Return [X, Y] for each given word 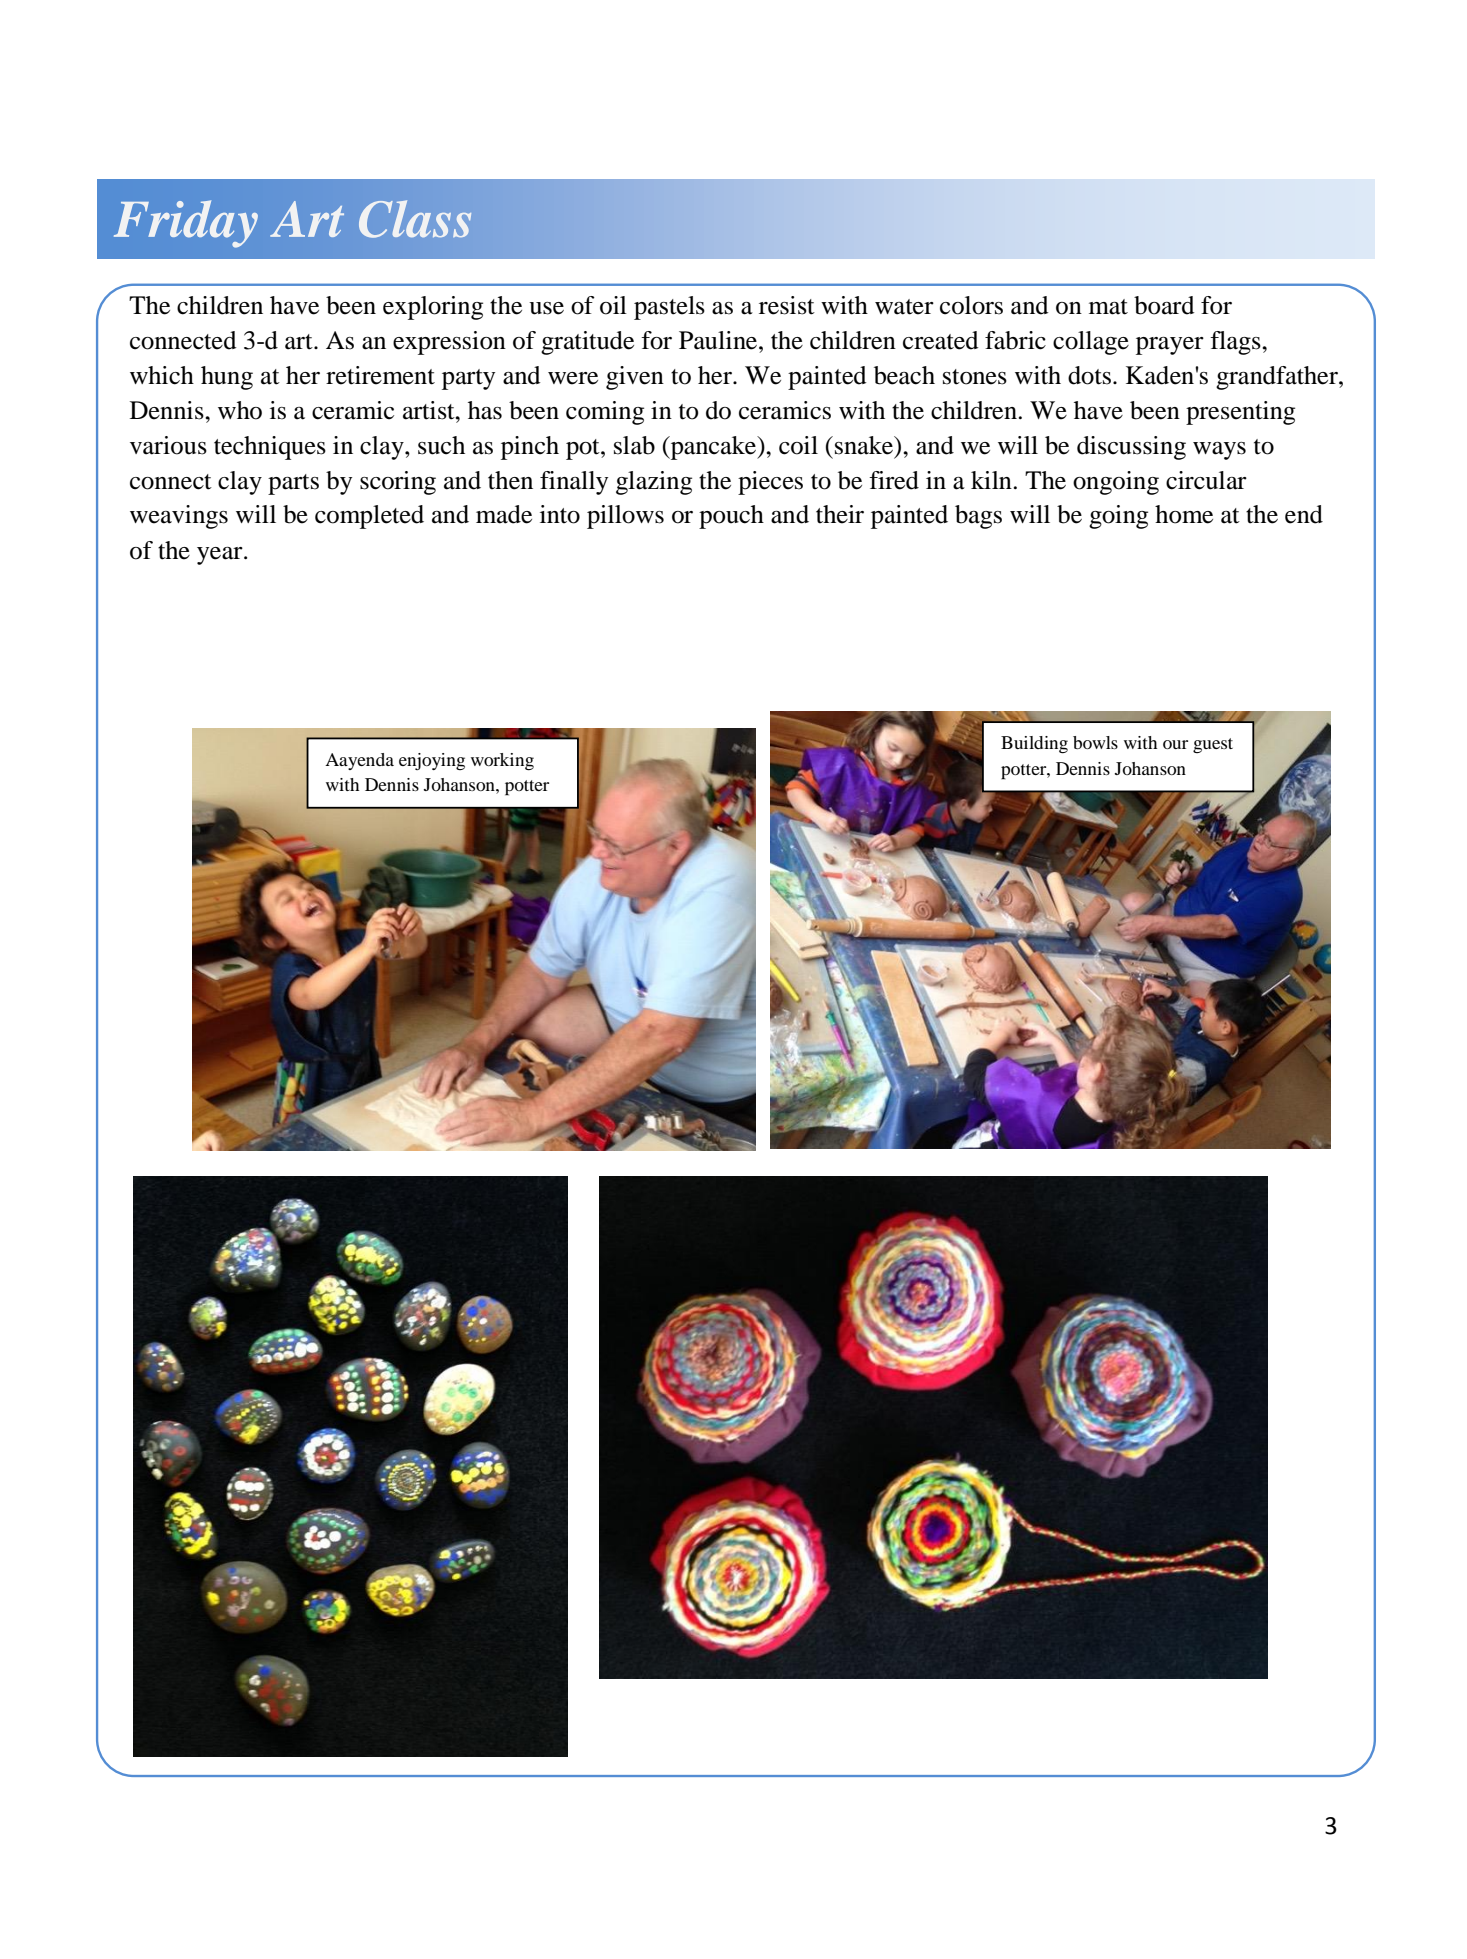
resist [787, 305]
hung [227, 378]
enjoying [432, 761]
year [221, 556]
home [1184, 514]
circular [1206, 480]
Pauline [719, 340]
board [1164, 305]
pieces [770, 483]
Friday [186, 224]
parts [293, 484]
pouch [731, 517]
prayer [1170, 346]
